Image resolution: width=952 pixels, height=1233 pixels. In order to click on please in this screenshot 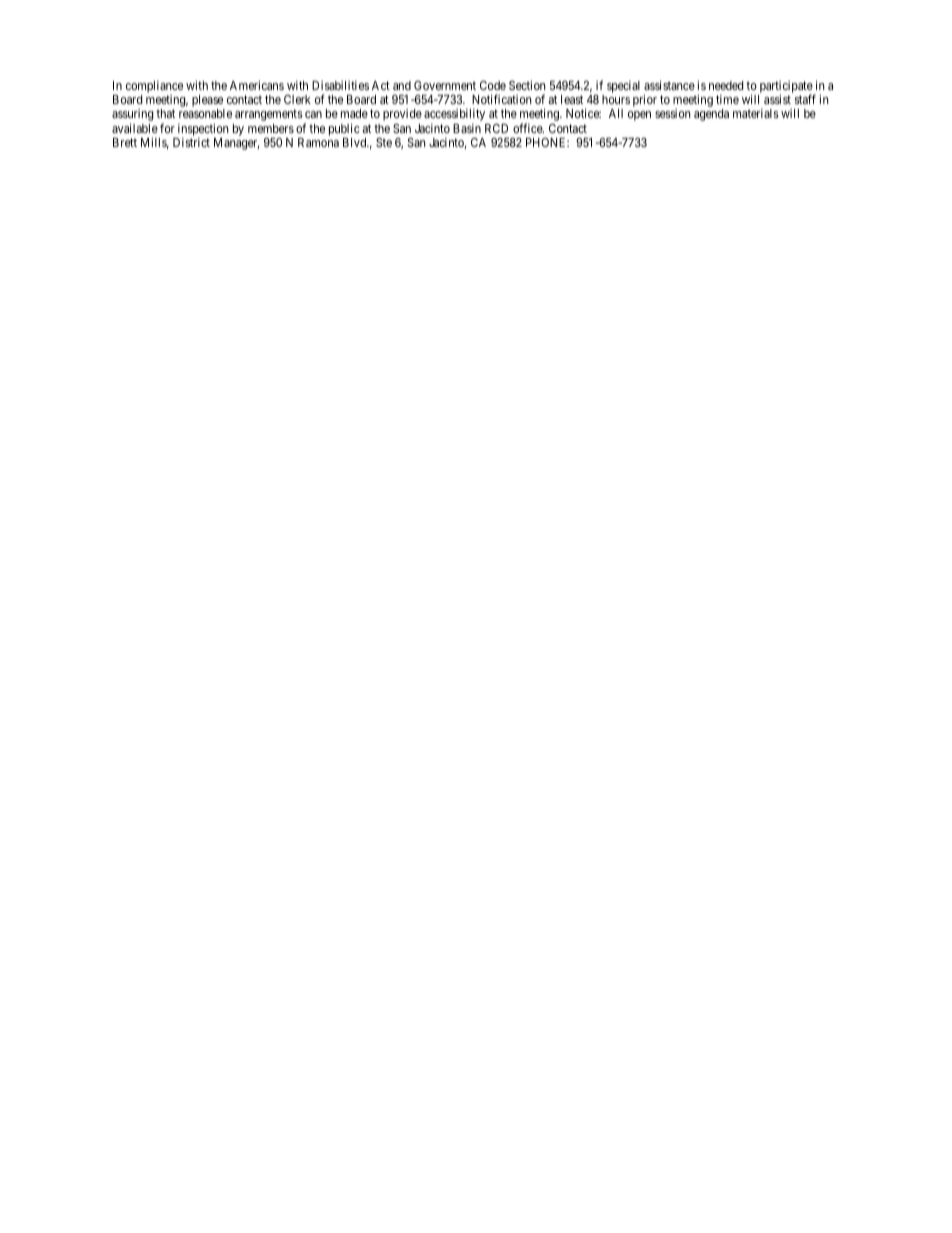, I will do `click(208, 102)`.
